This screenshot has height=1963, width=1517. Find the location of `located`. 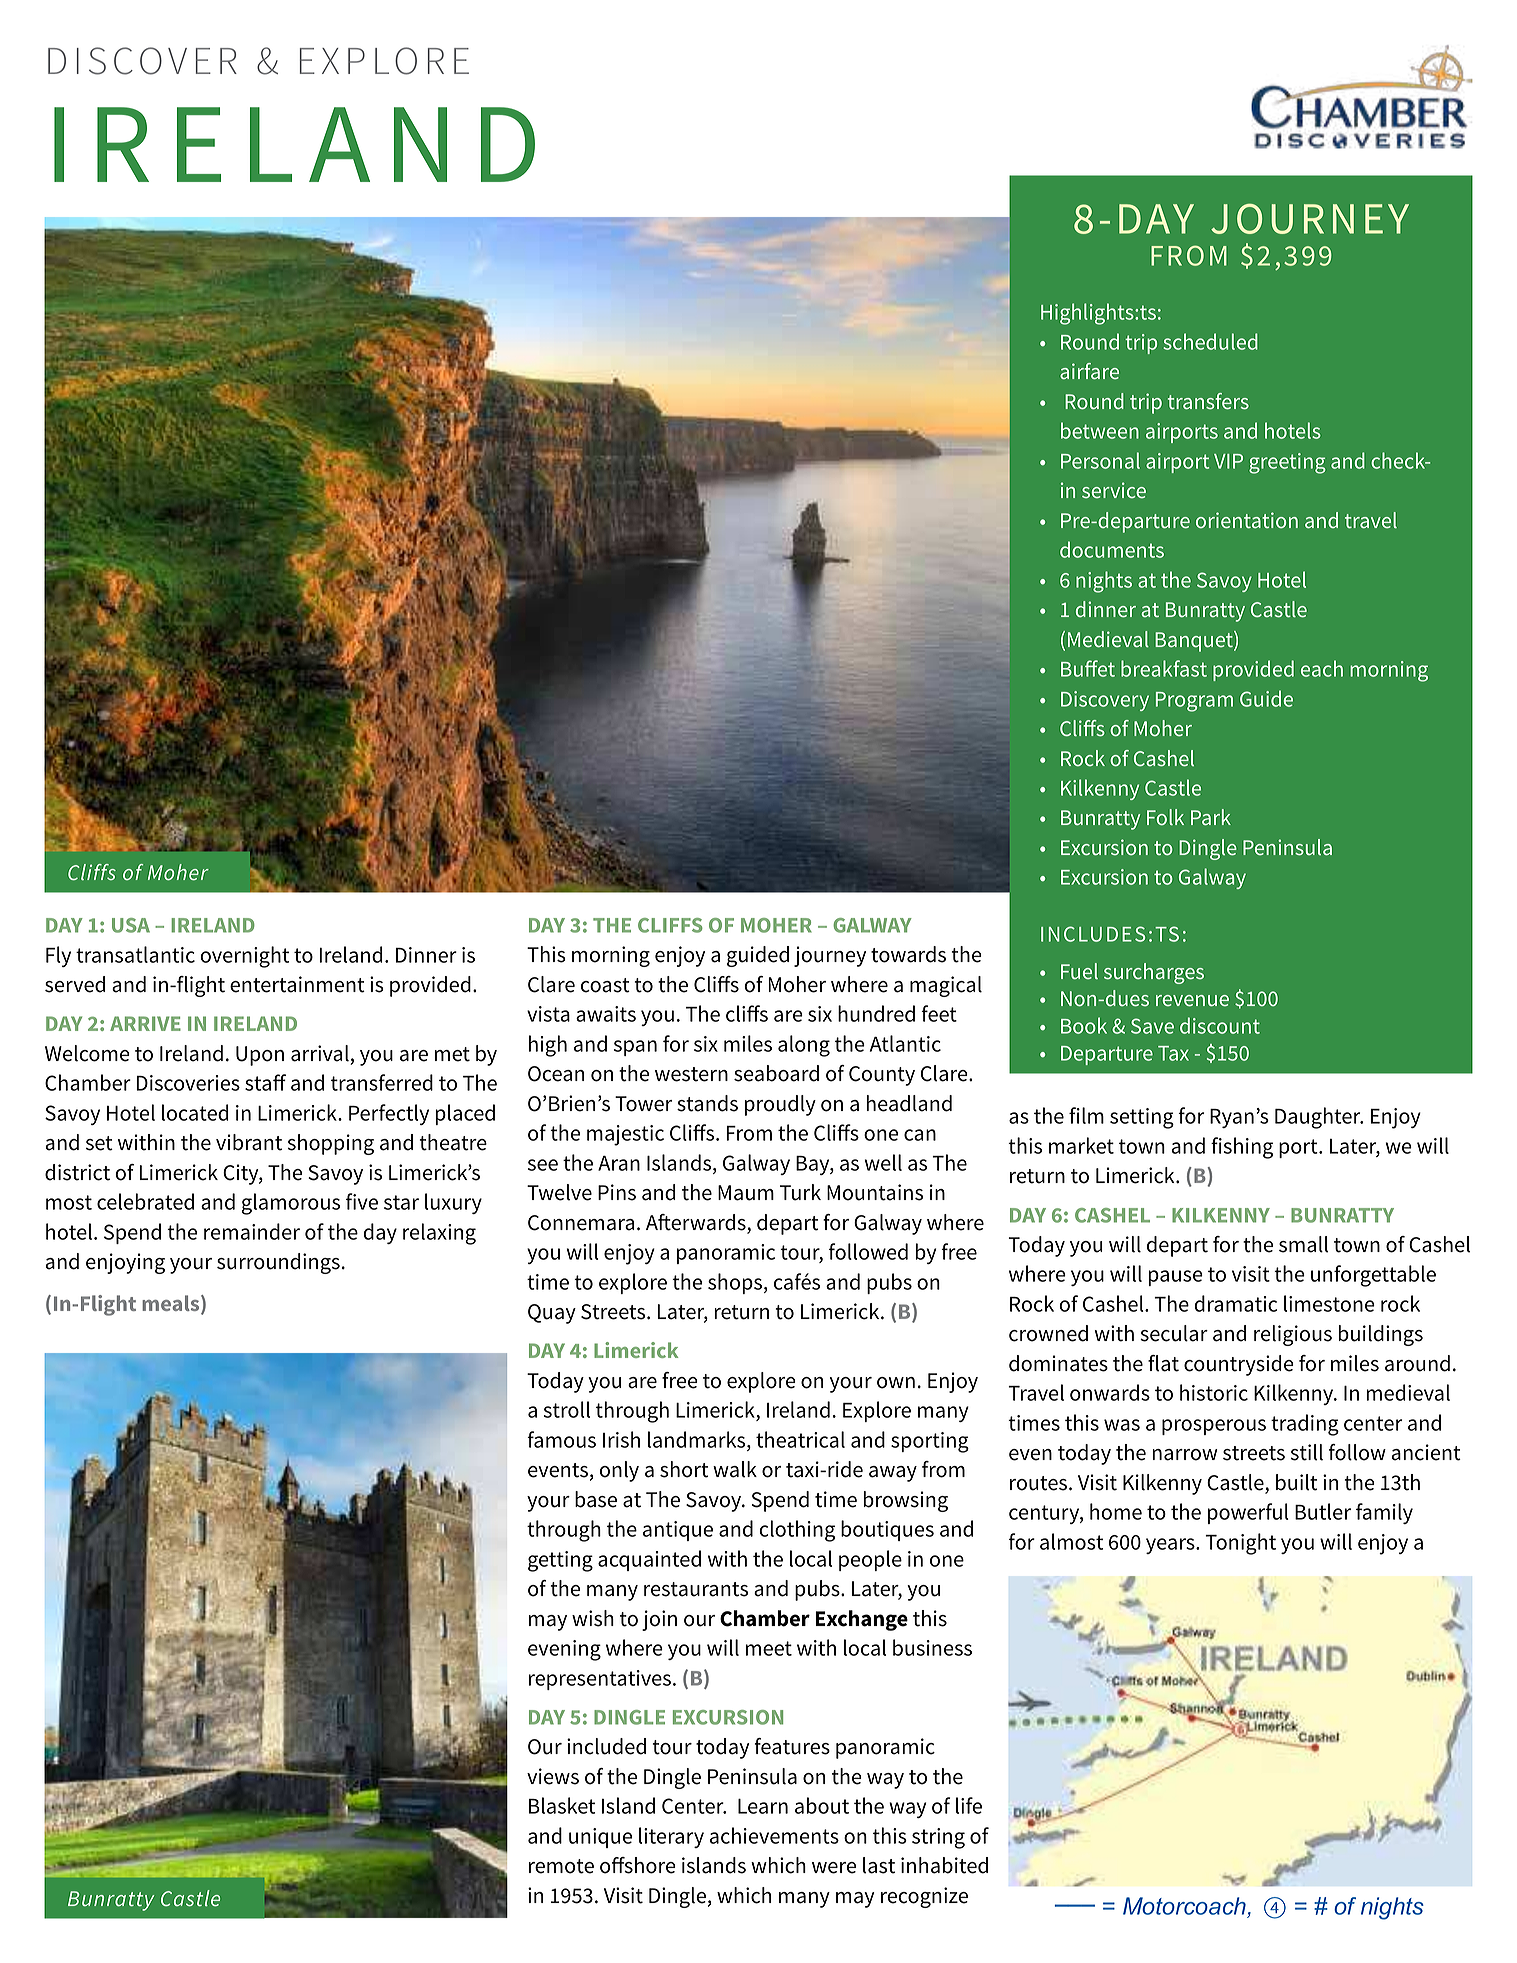

located is located at coordinates (195, 1112).
